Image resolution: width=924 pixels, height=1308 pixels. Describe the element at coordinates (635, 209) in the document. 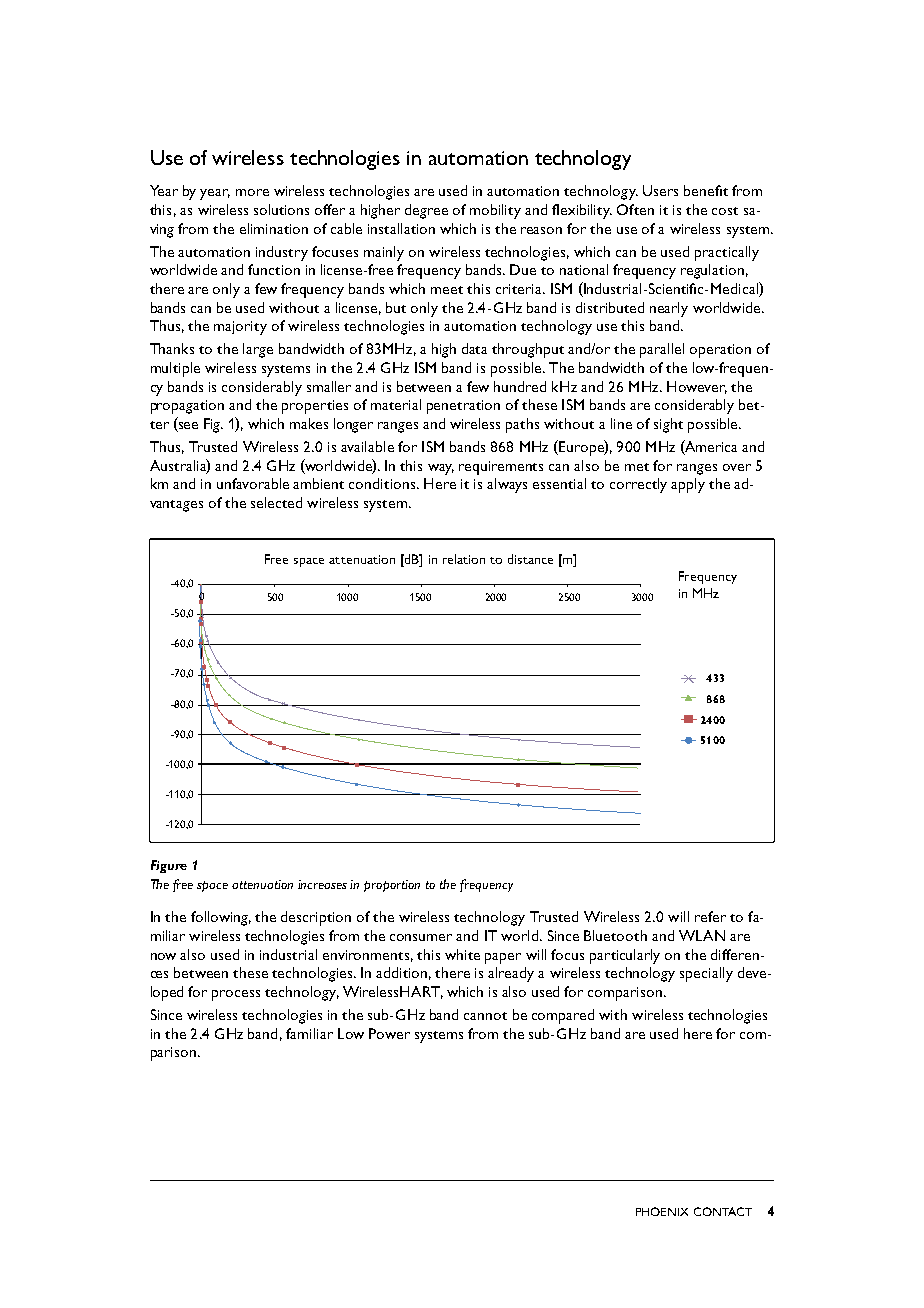

I see `Often` at that location.
